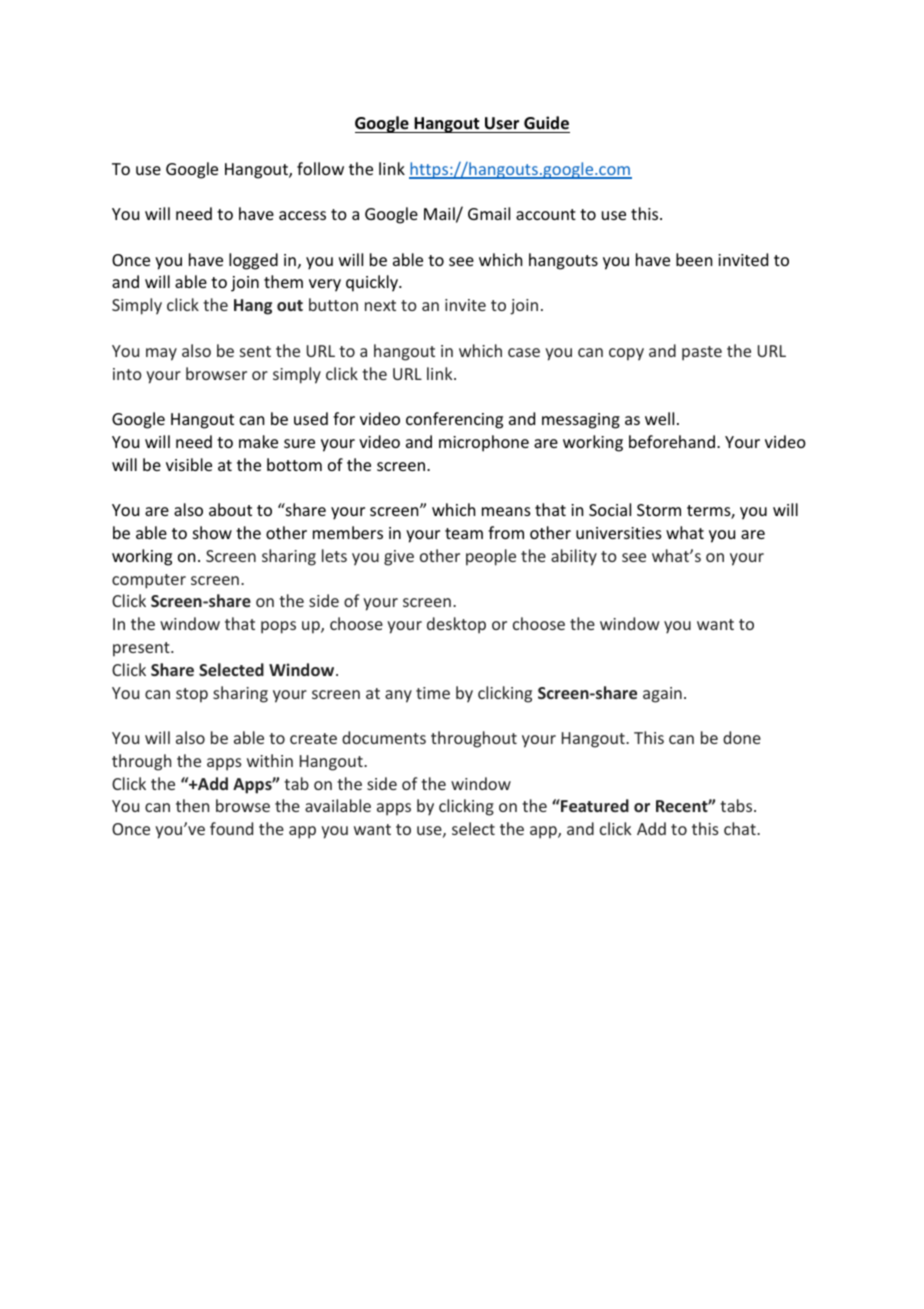  What do you see at coordinates (384, 737) in the screenshot?
I see `documents` at bounding box center [384, 737].
